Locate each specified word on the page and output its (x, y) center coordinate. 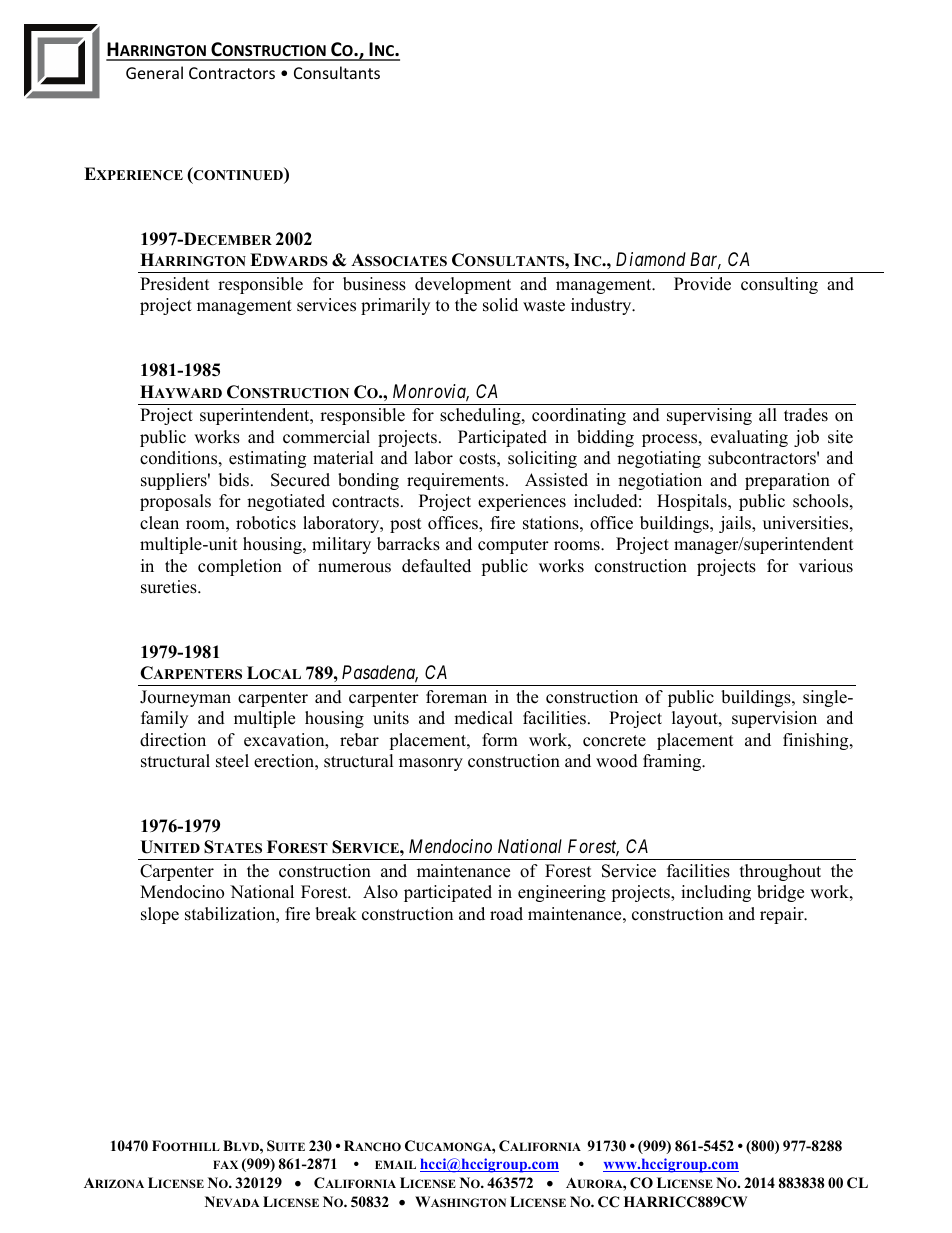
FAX (225, 1164)
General (154, 72)
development (463, 285)
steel (232, 761)
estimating (267, 459)
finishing (817, 741)
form (500, 740)
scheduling (481, 416)
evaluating (749, 438)
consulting (779, 285)
